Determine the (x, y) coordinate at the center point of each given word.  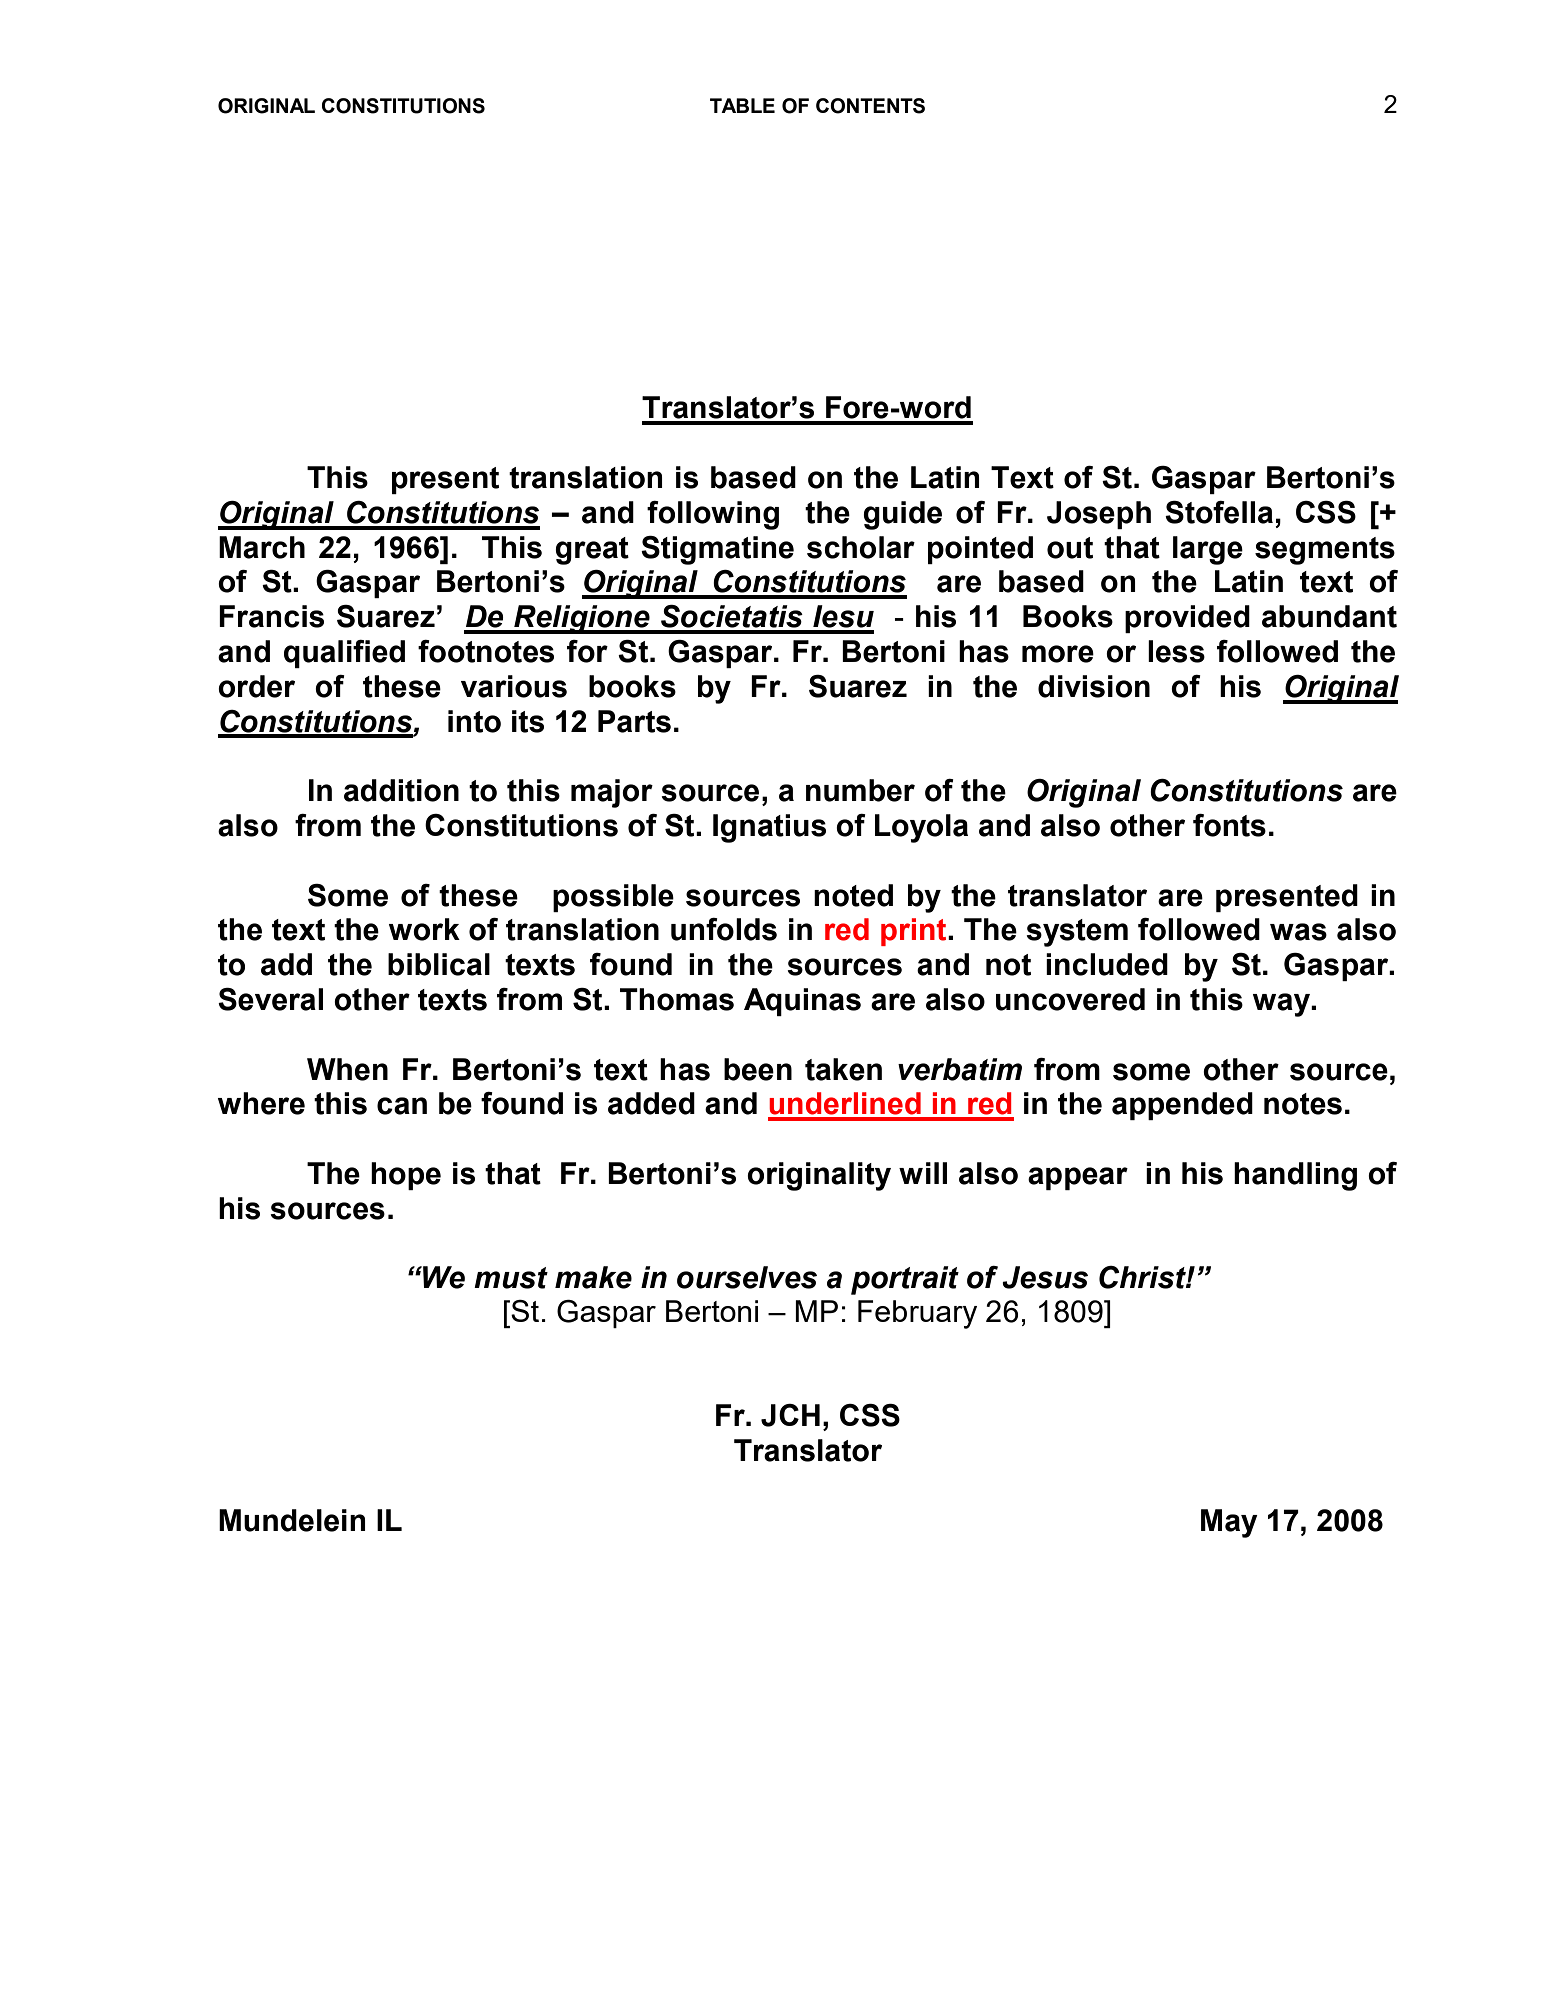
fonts (1229, 825)
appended (1182, 1106)
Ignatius (769, 828)
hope (406, 1176)
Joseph (1099, 515)
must (511, 1278)
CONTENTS (870, 106)
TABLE (742, 105)
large (1208, 550)
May (1229, 1523)
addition (401, 790)
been (758, 1069)
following (713, 515)
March (262, 547)
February (917, 1314)
